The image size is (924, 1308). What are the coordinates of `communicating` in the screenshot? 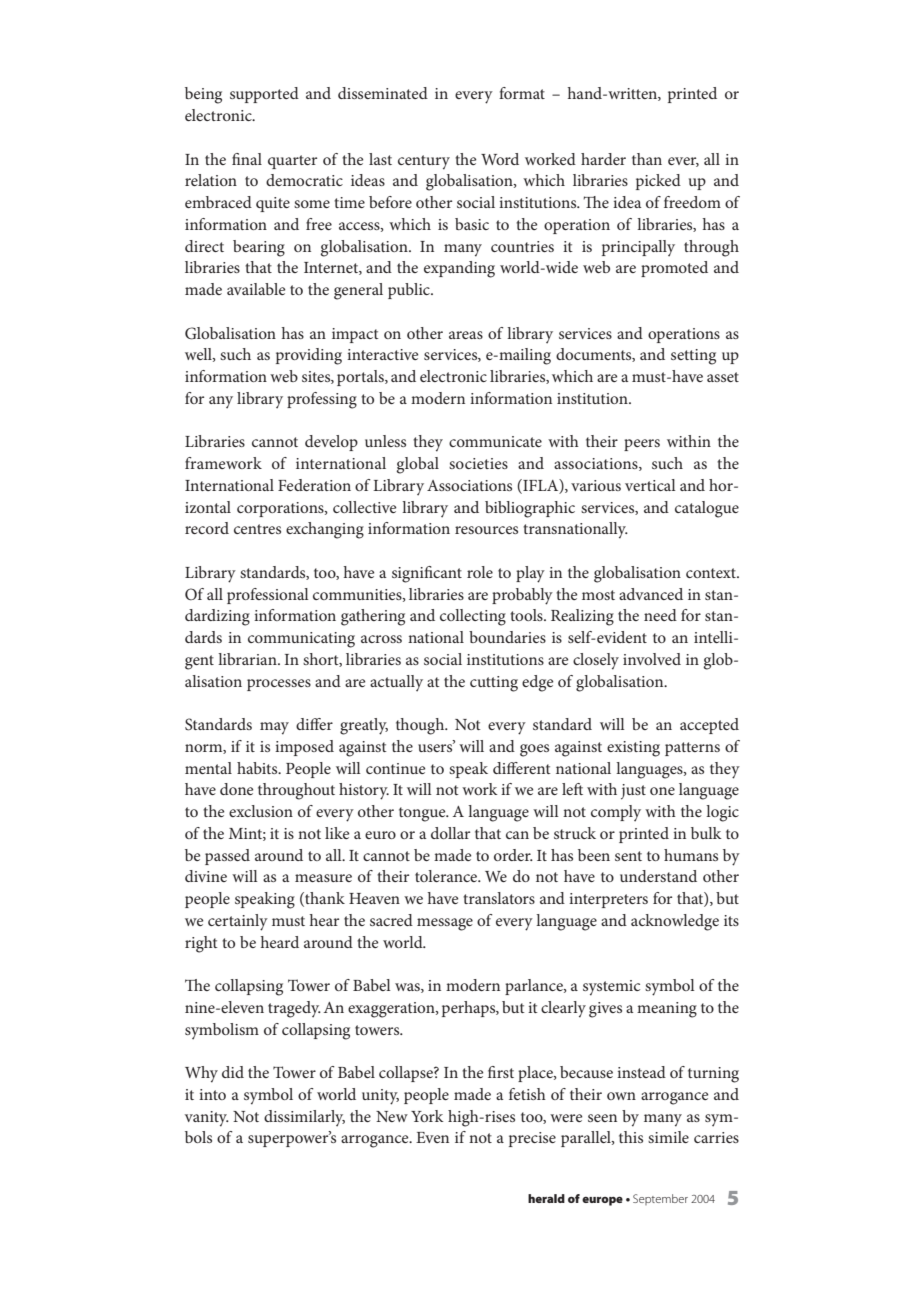 It's located at (301, 640).
